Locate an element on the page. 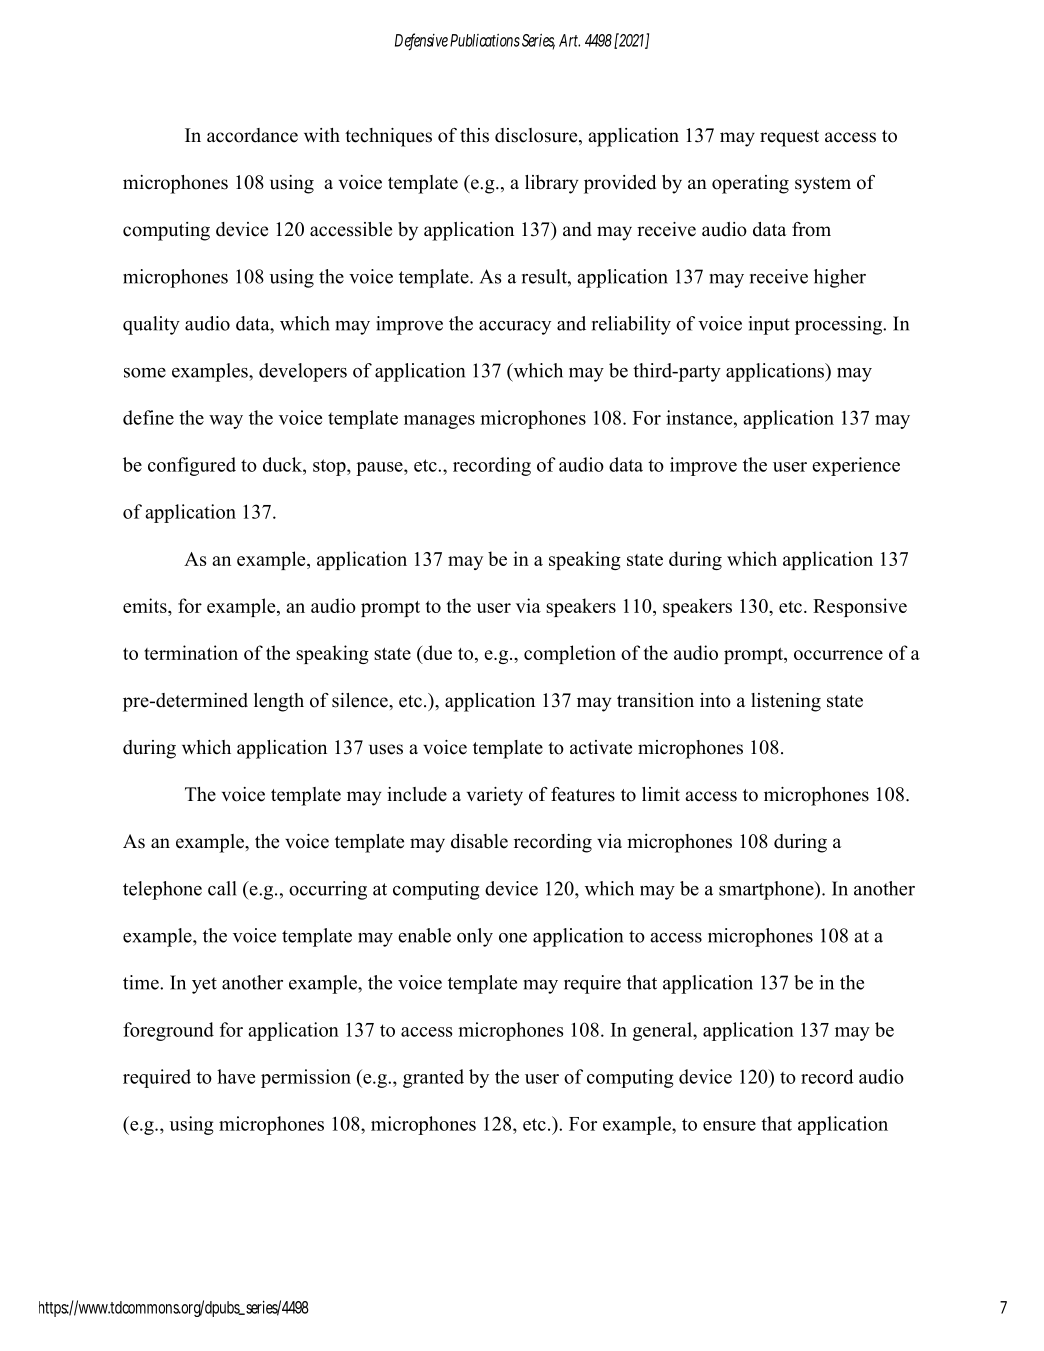  this is located at coordinates (474, 135).
